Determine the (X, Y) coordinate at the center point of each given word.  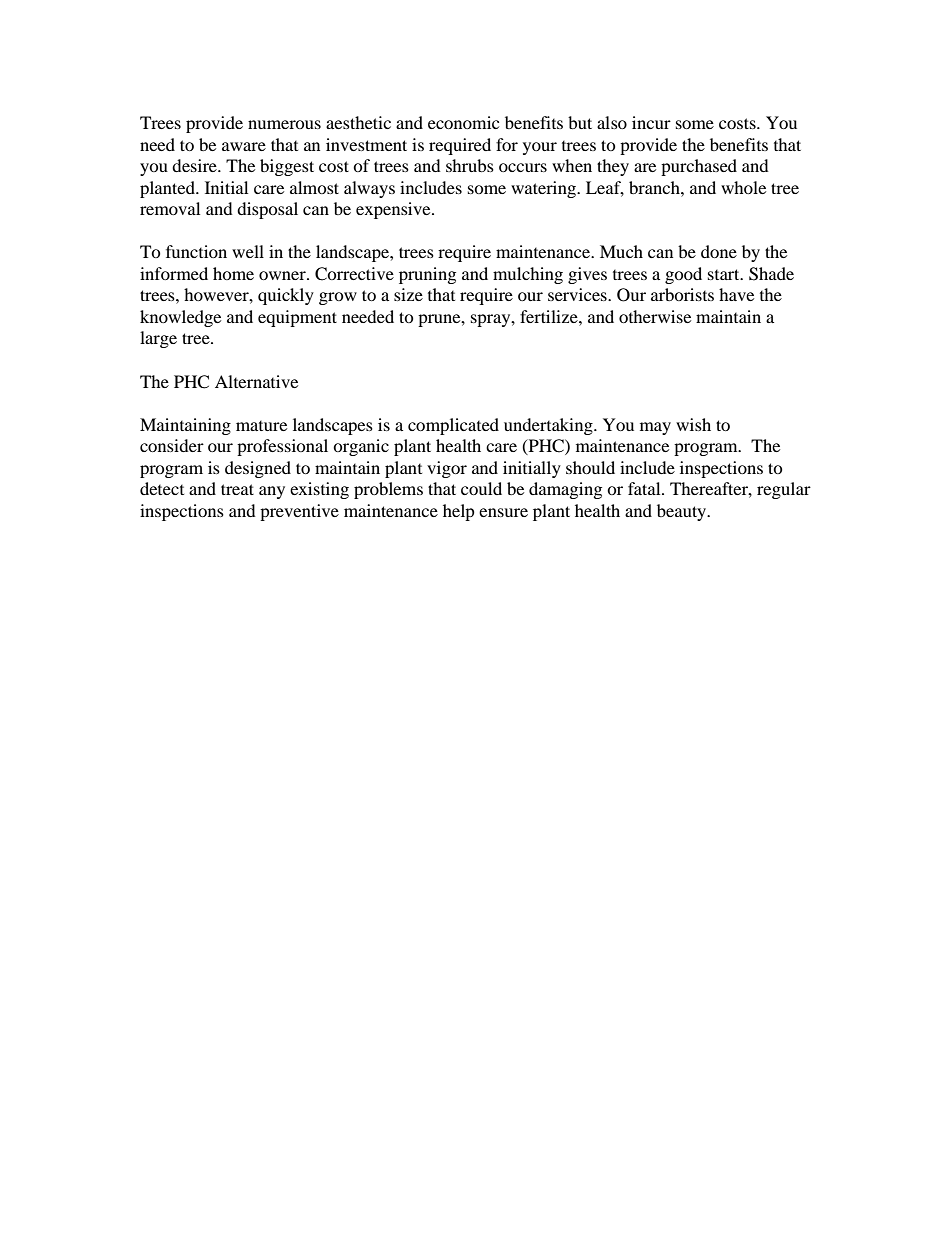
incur (651, 122)
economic (463, 122)
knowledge (180, 318)
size (408, 294)
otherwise (655, 316)
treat (237, 489)
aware (244, 146)
